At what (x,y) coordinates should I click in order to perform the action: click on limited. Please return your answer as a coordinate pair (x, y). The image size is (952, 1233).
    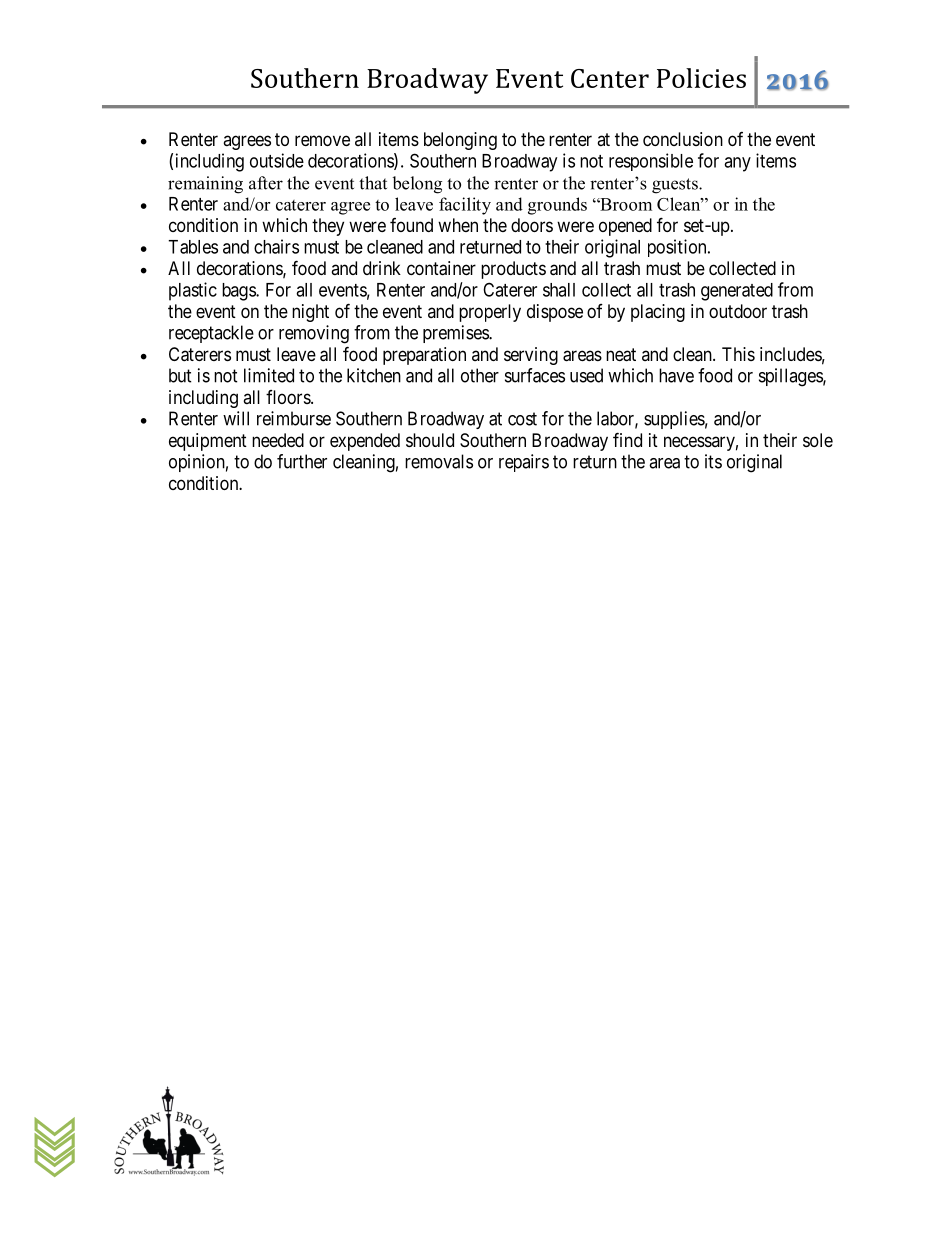
    Looking at the image, I should click on (269, 375).
